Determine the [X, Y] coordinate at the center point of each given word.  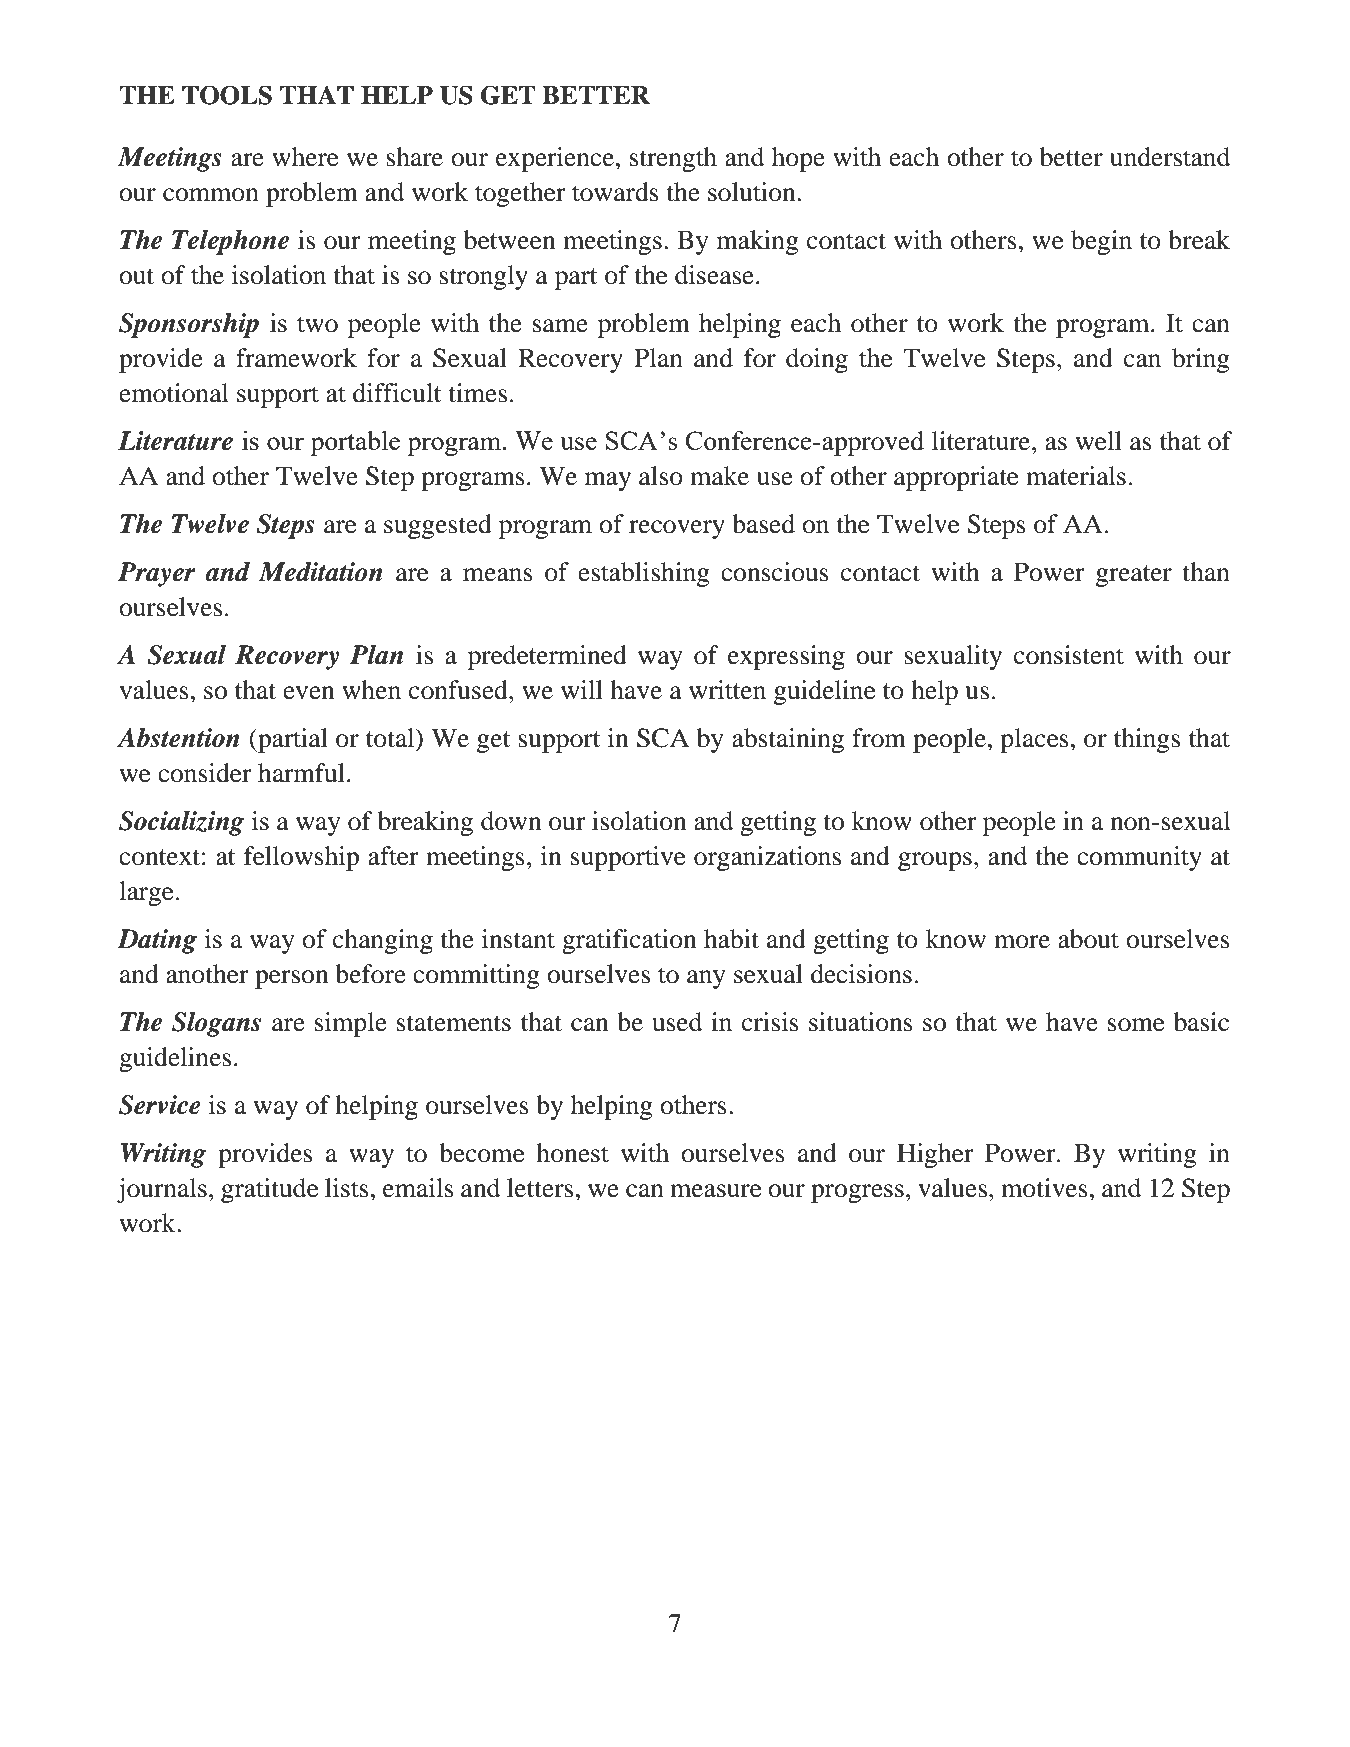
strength [673, 159]
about [1088, 939]
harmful [301, 773]
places [1034, 740]
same [560, 326]
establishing [644, 574]
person [292, 979]
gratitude [269, 1190]
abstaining [788, 740]
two [317, 324]
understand [1170, 157]
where [305, 157]
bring [1201, 360]
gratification [629, 941]
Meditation [321, 572]
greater [1134, 576]
